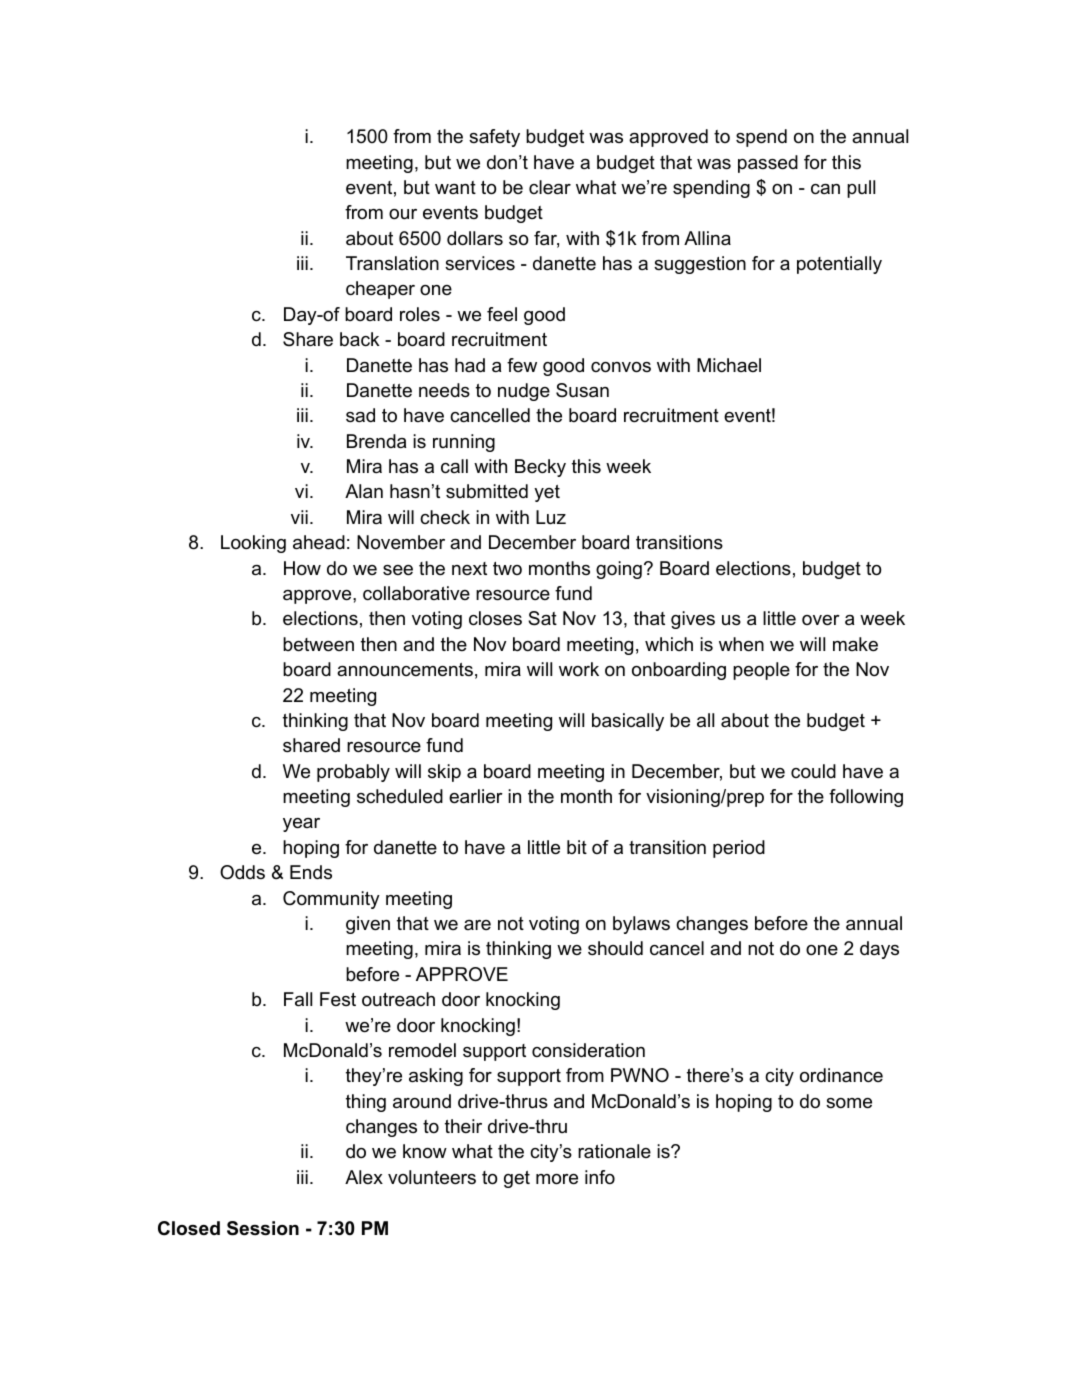  I want to click on Session, so click(263, 1228).
